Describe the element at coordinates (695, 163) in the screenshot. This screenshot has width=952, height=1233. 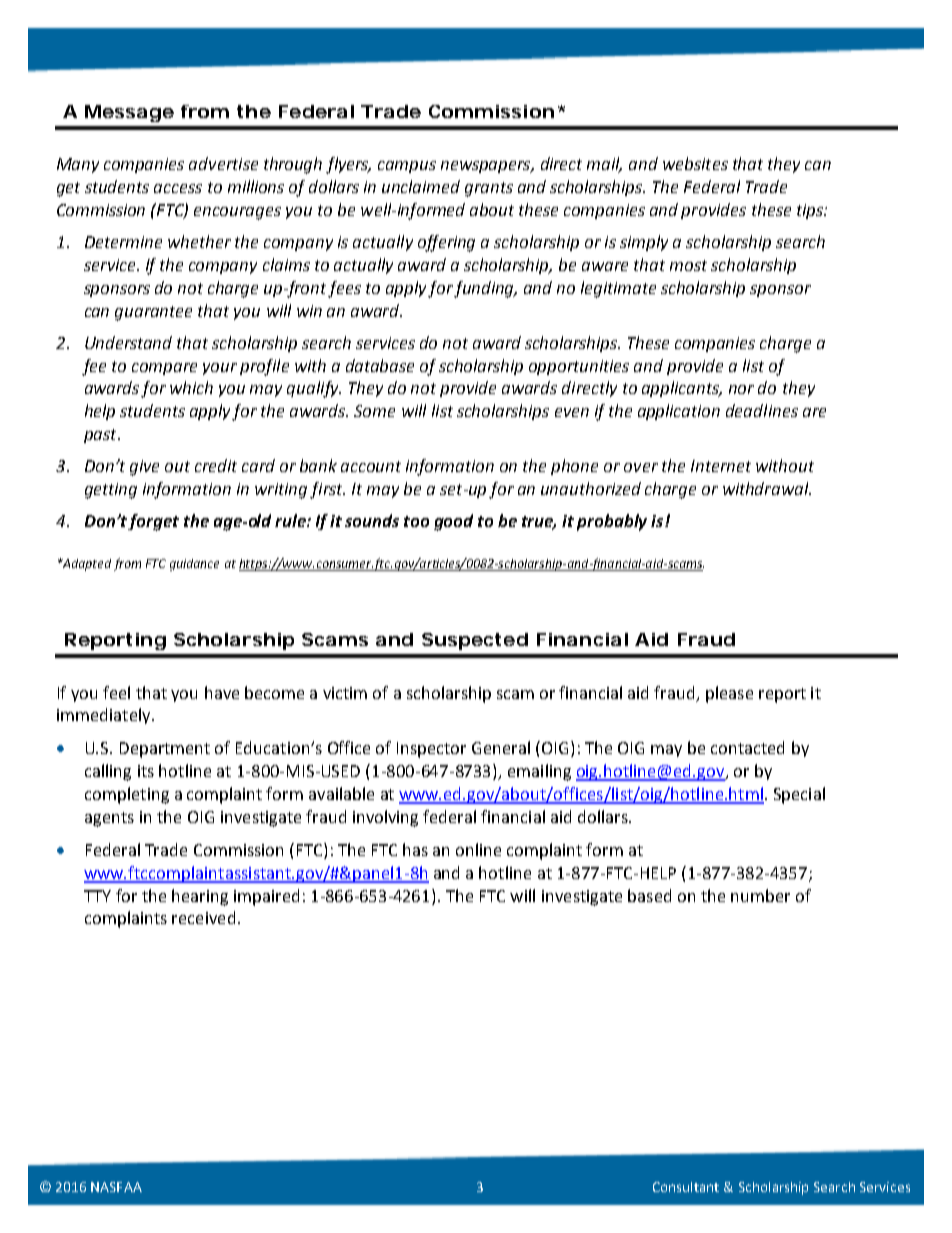
I see `websites` at that location.
